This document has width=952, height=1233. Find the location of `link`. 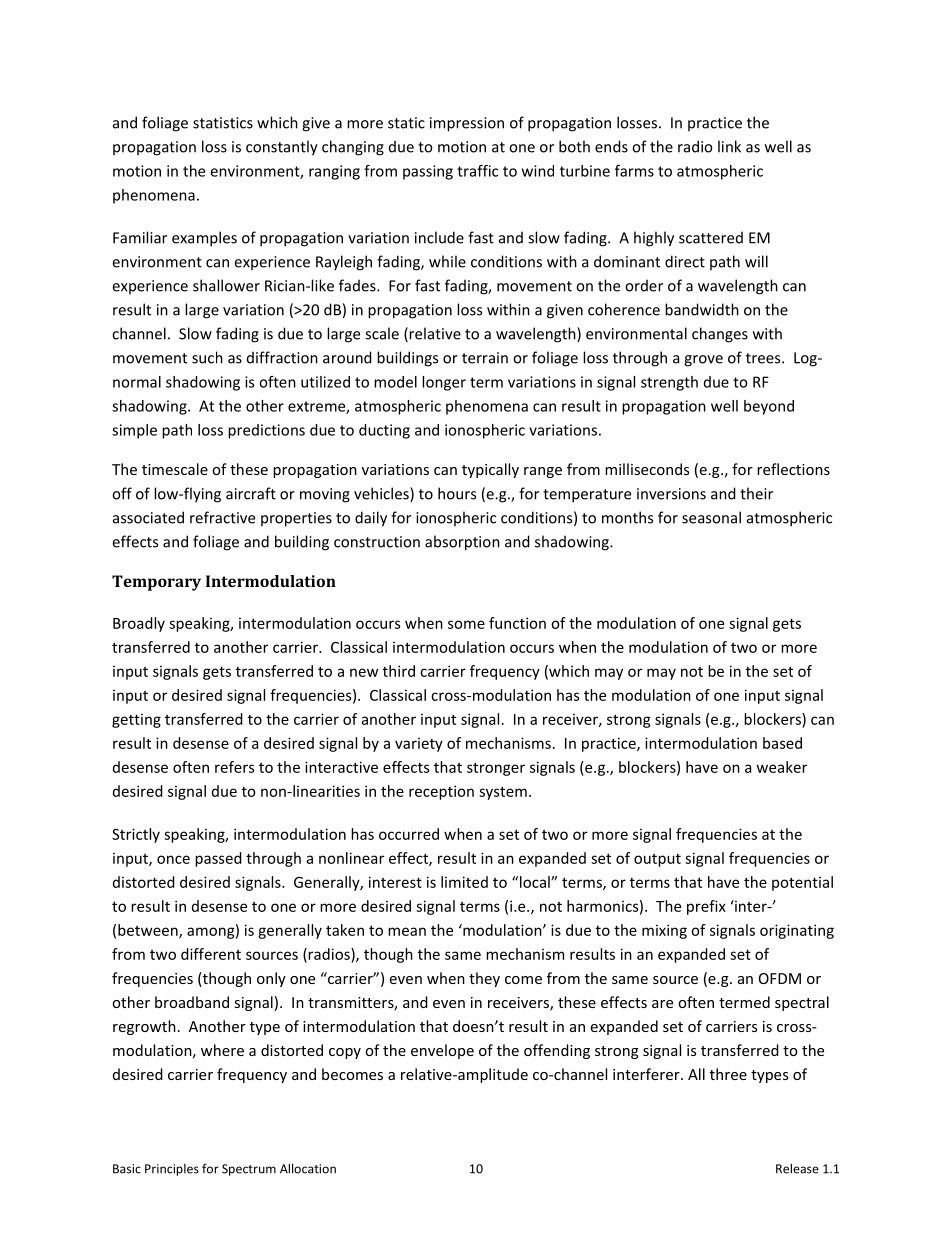

link is located at coordinates (729, 146).
